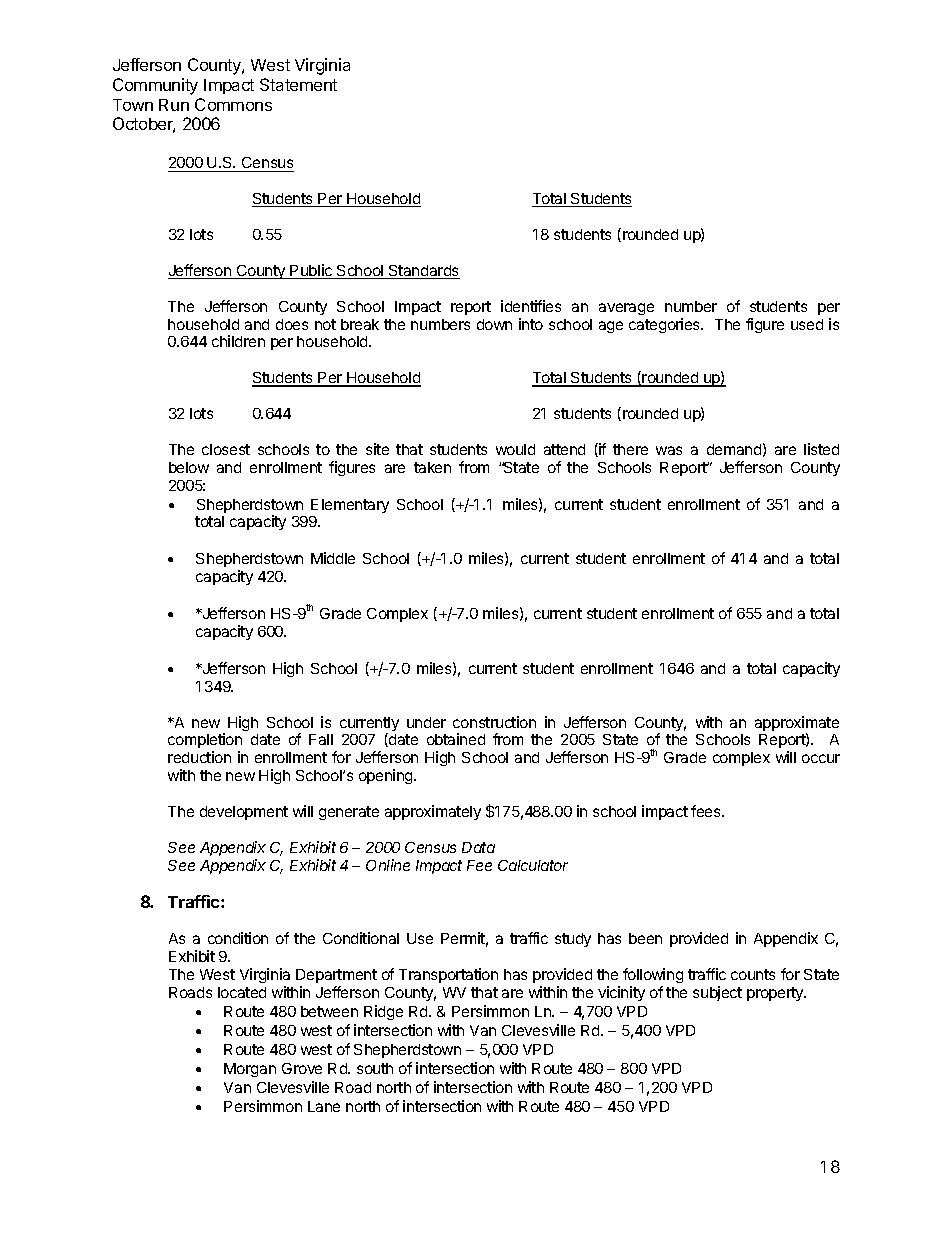 This image has height=1233, width=952. Describe the element at coordinates (333, 558) in the image. I see `Middle` at that location.
